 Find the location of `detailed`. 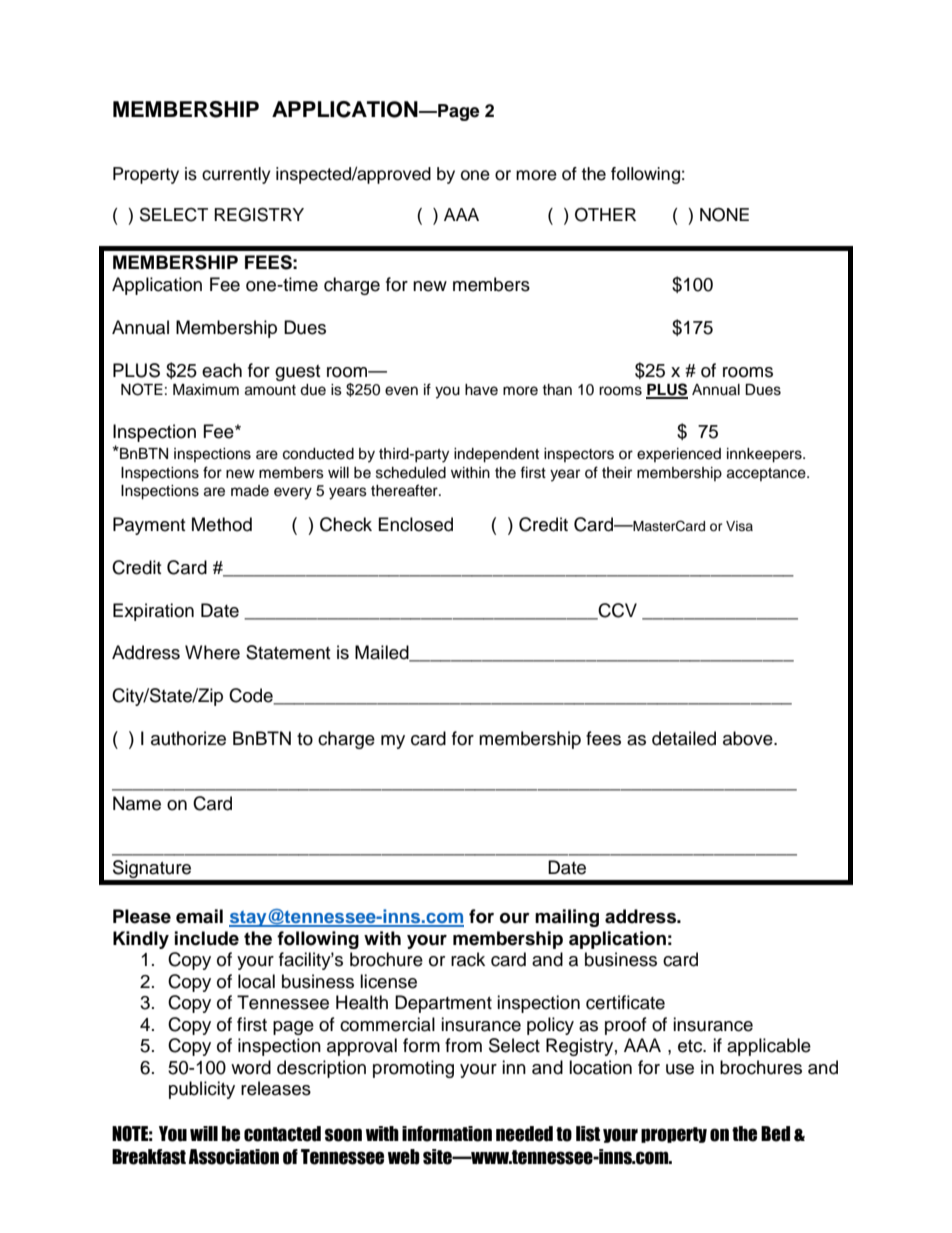

detailed is located at coordinates (684, 738).
